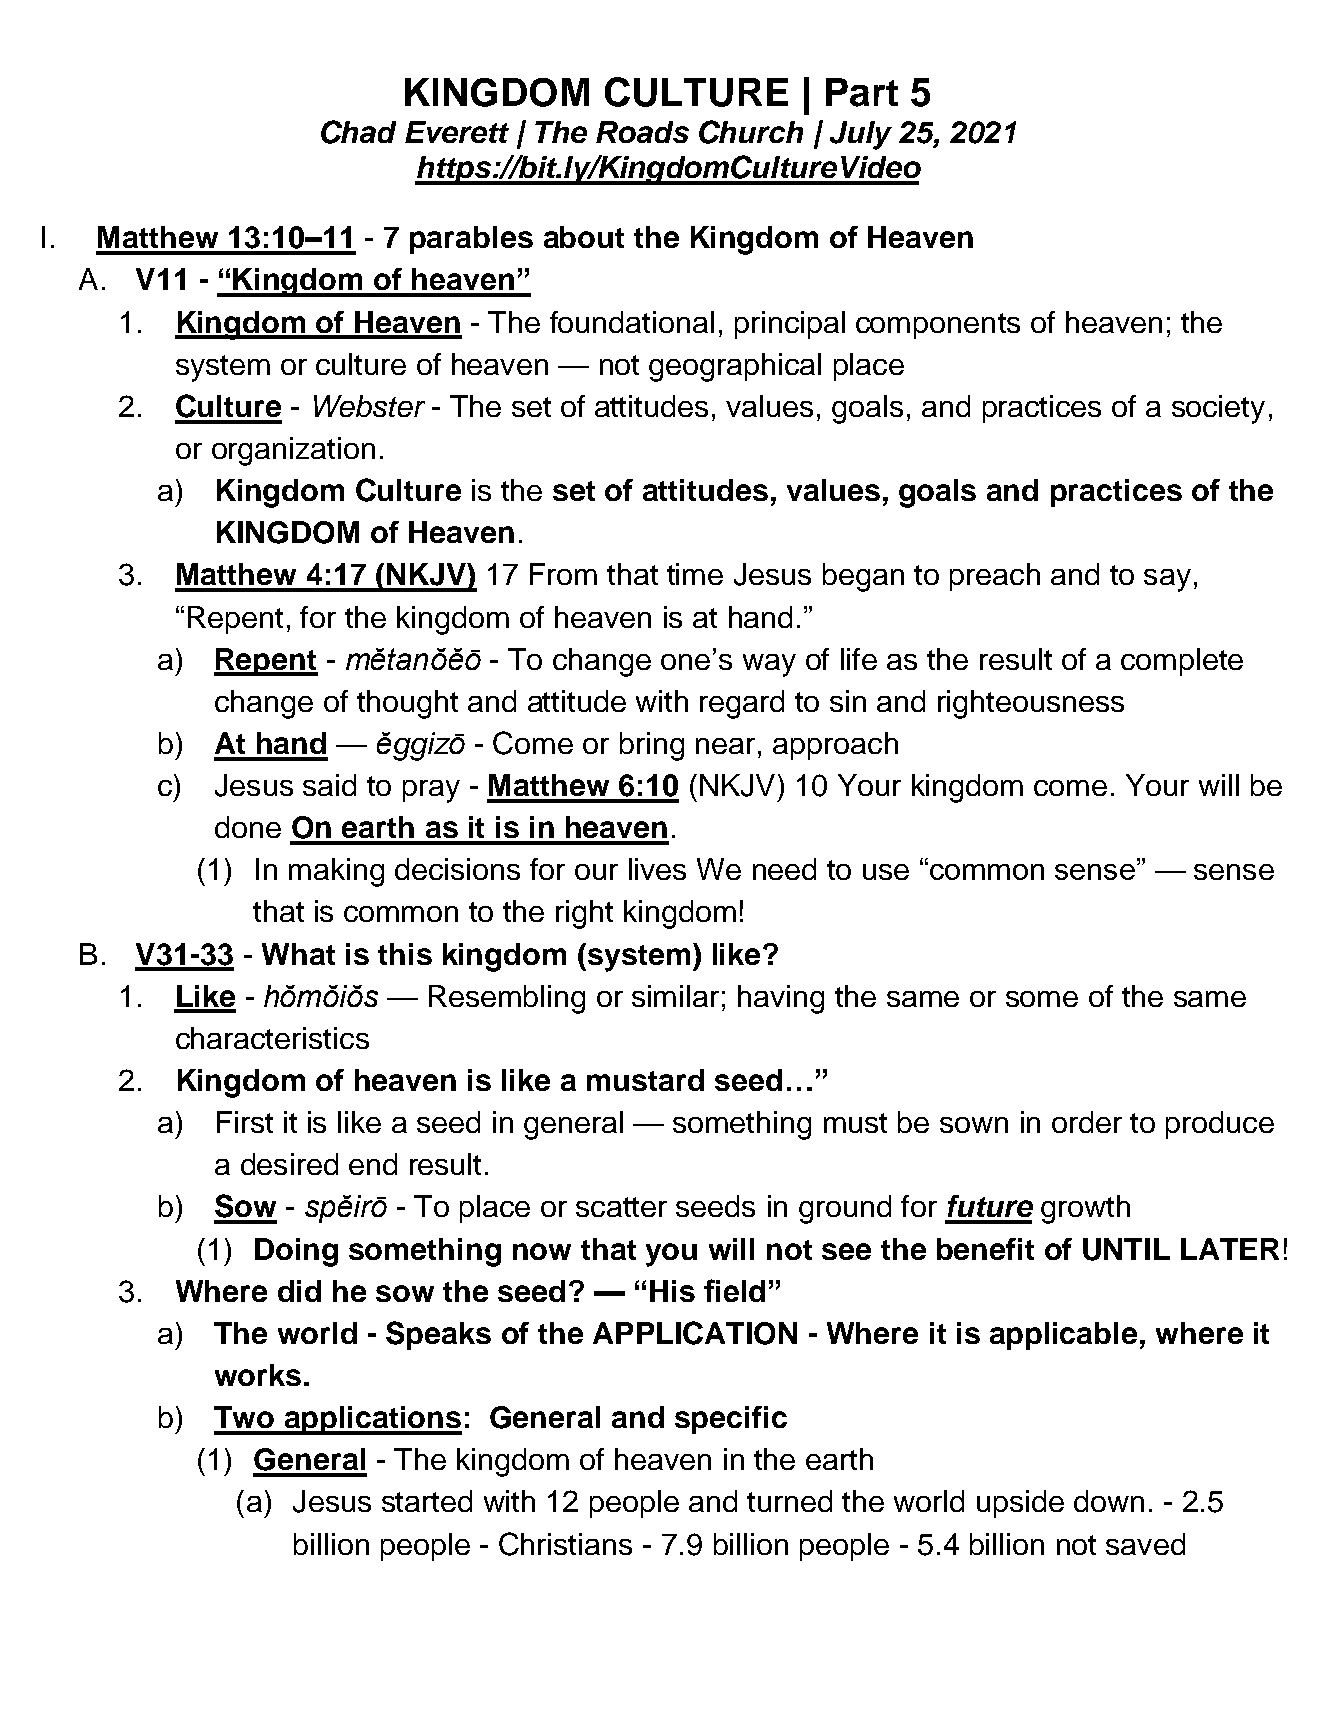 This screenshot has height=1727, width=1334. I want to click on turned, so click(789, 1501).
